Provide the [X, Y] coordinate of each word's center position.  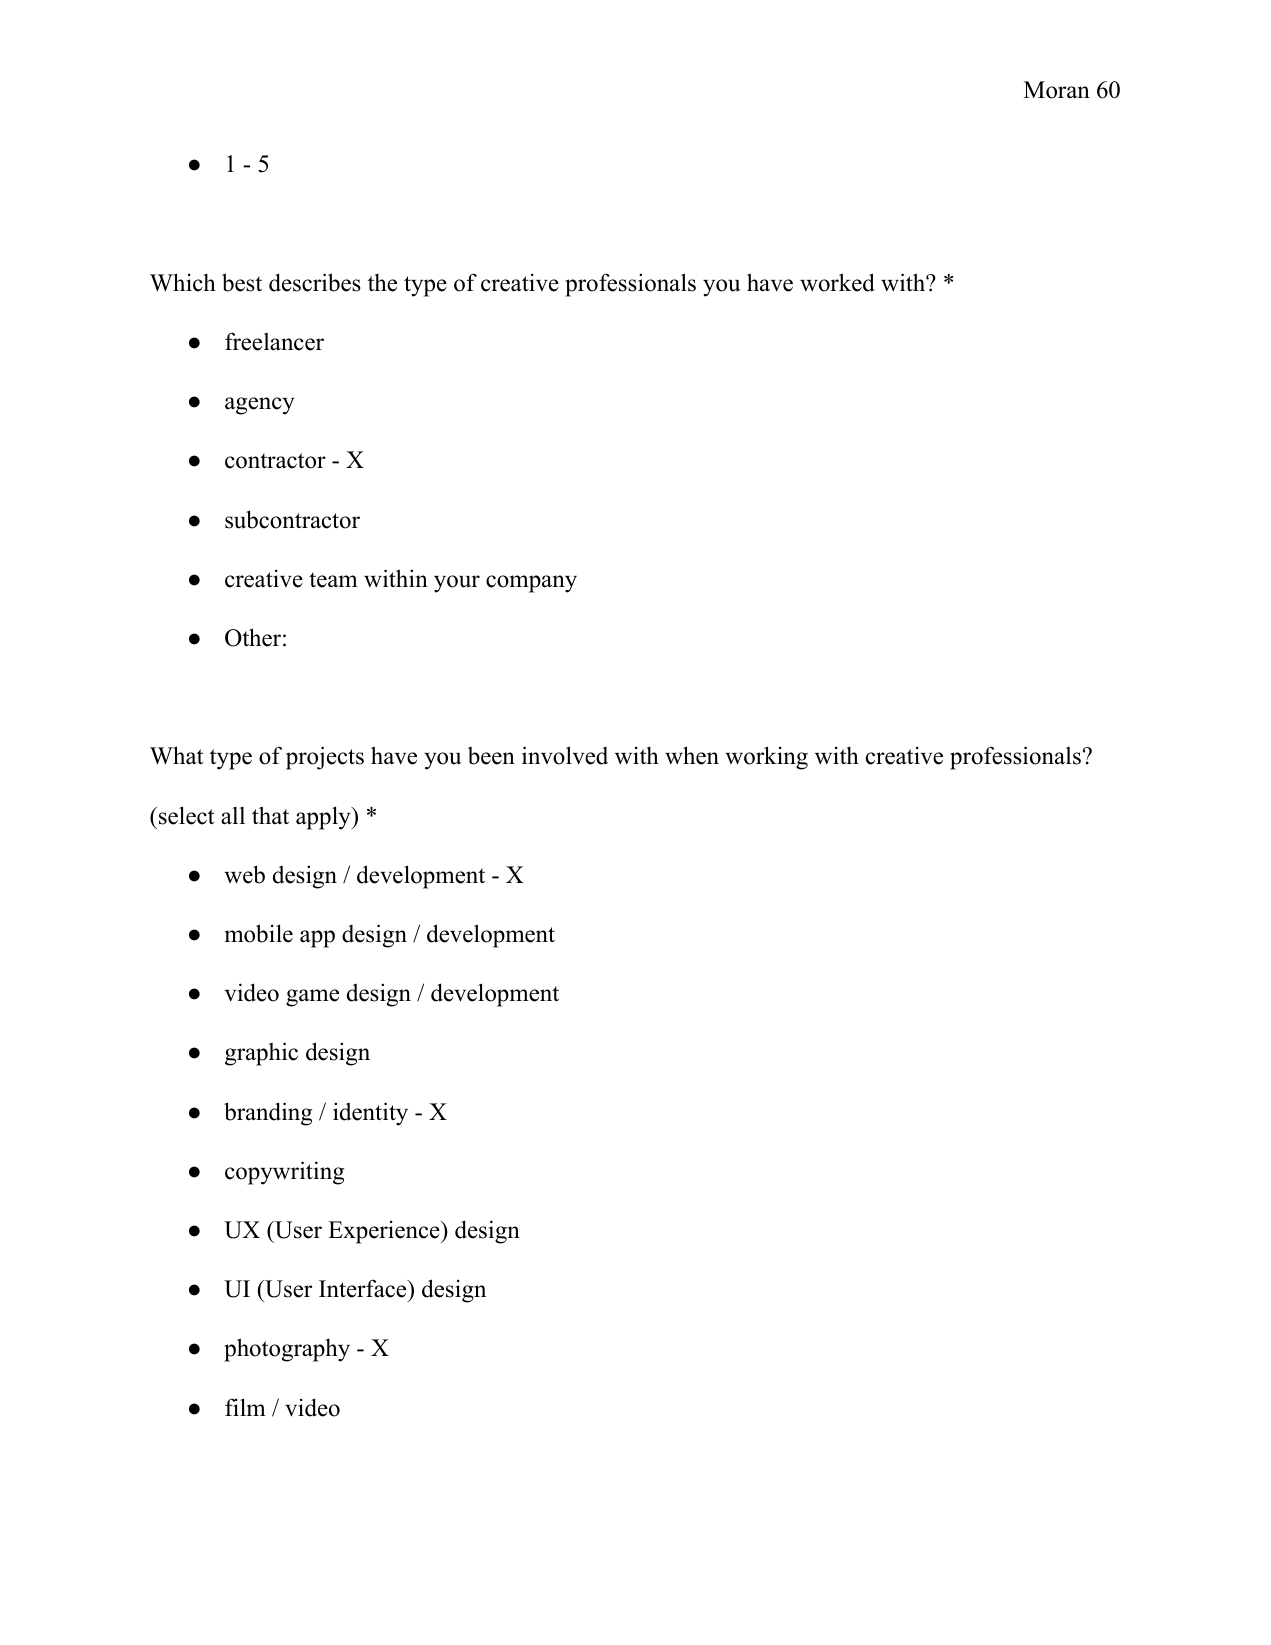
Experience [385, 1232]
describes [315, 282]
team [333, 580]
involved [565, 755]
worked [837, 282]
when [692, 755]
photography [287, 1350]
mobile [259, 933]
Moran [1057, 90]
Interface [364, 1288]
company [531, 584]
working [766, 758]
